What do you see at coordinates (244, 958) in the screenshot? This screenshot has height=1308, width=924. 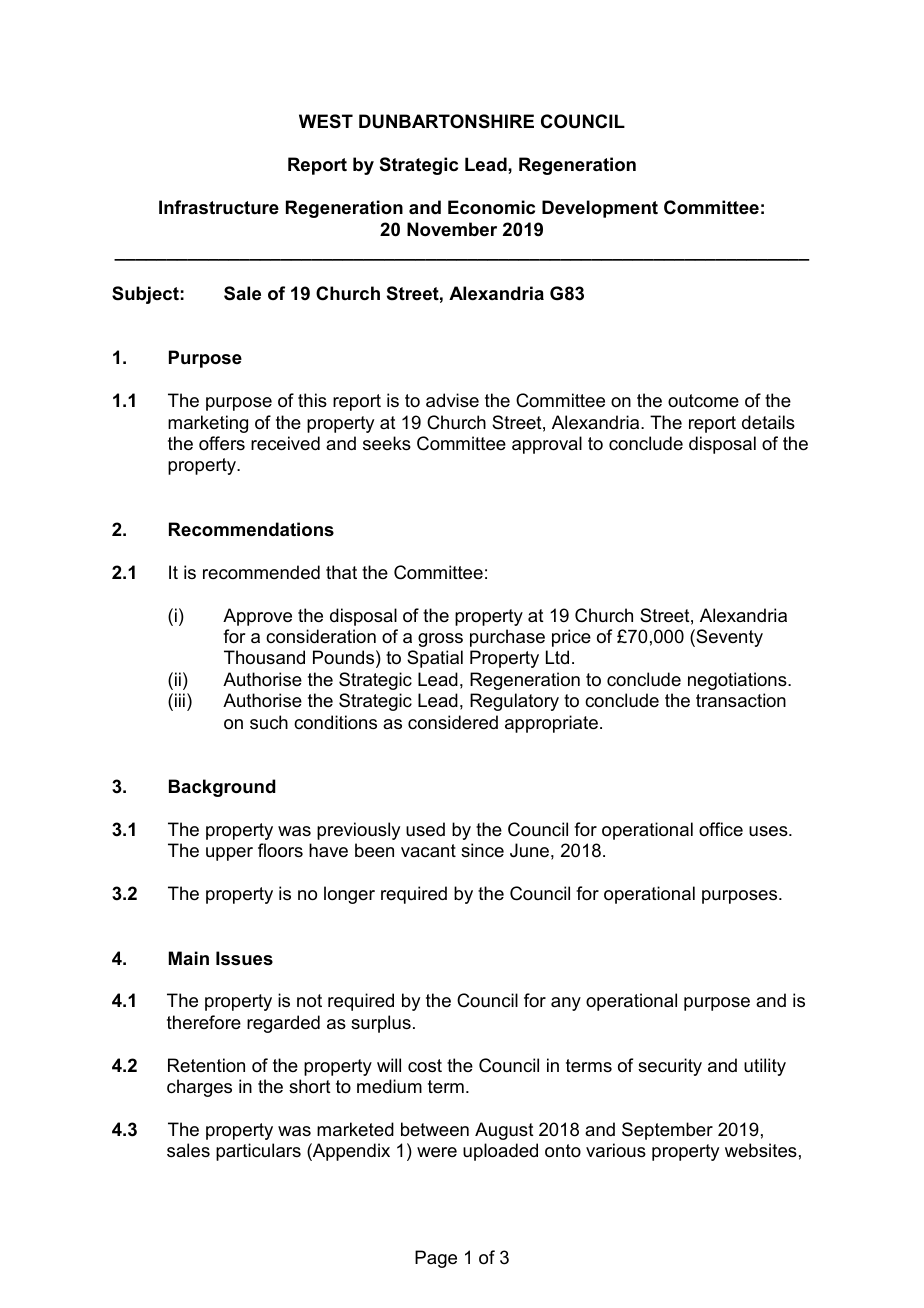 I see `Issues` at bounding box center [244, 958].
